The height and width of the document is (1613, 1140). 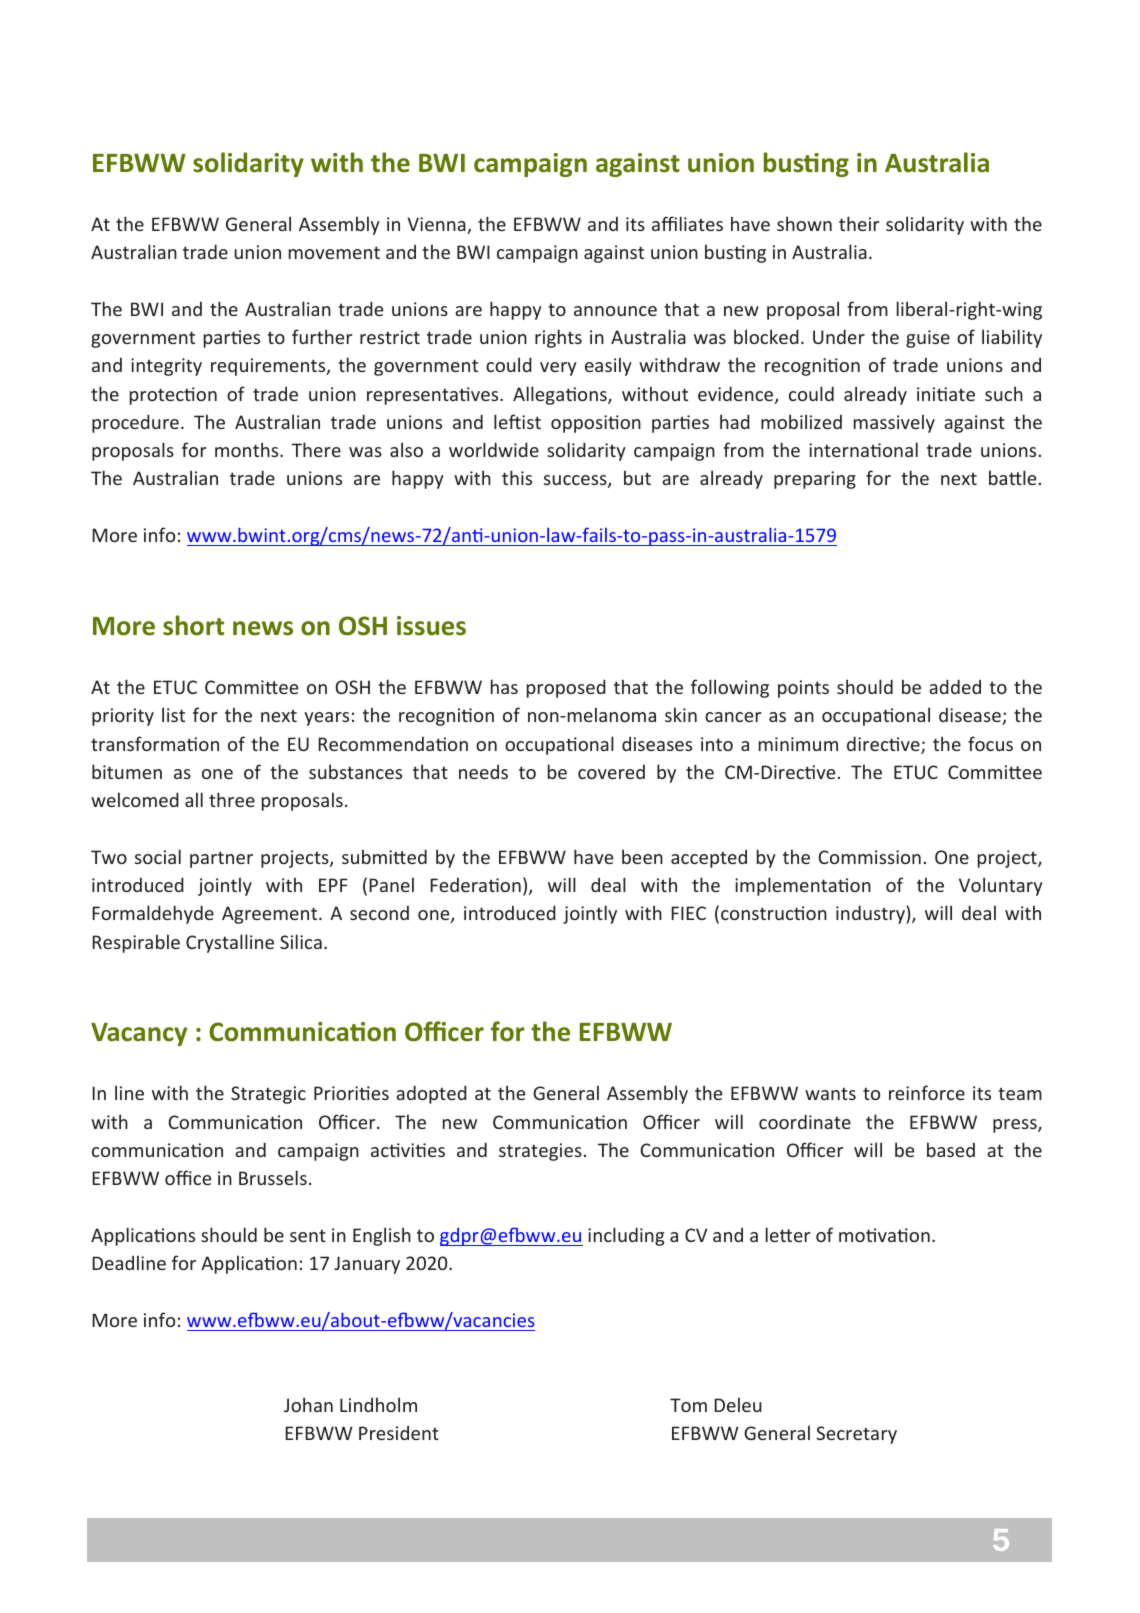 What do you see at coordinates (859, 223) in the document?
I see `their` at bounding box center [859, 223].
